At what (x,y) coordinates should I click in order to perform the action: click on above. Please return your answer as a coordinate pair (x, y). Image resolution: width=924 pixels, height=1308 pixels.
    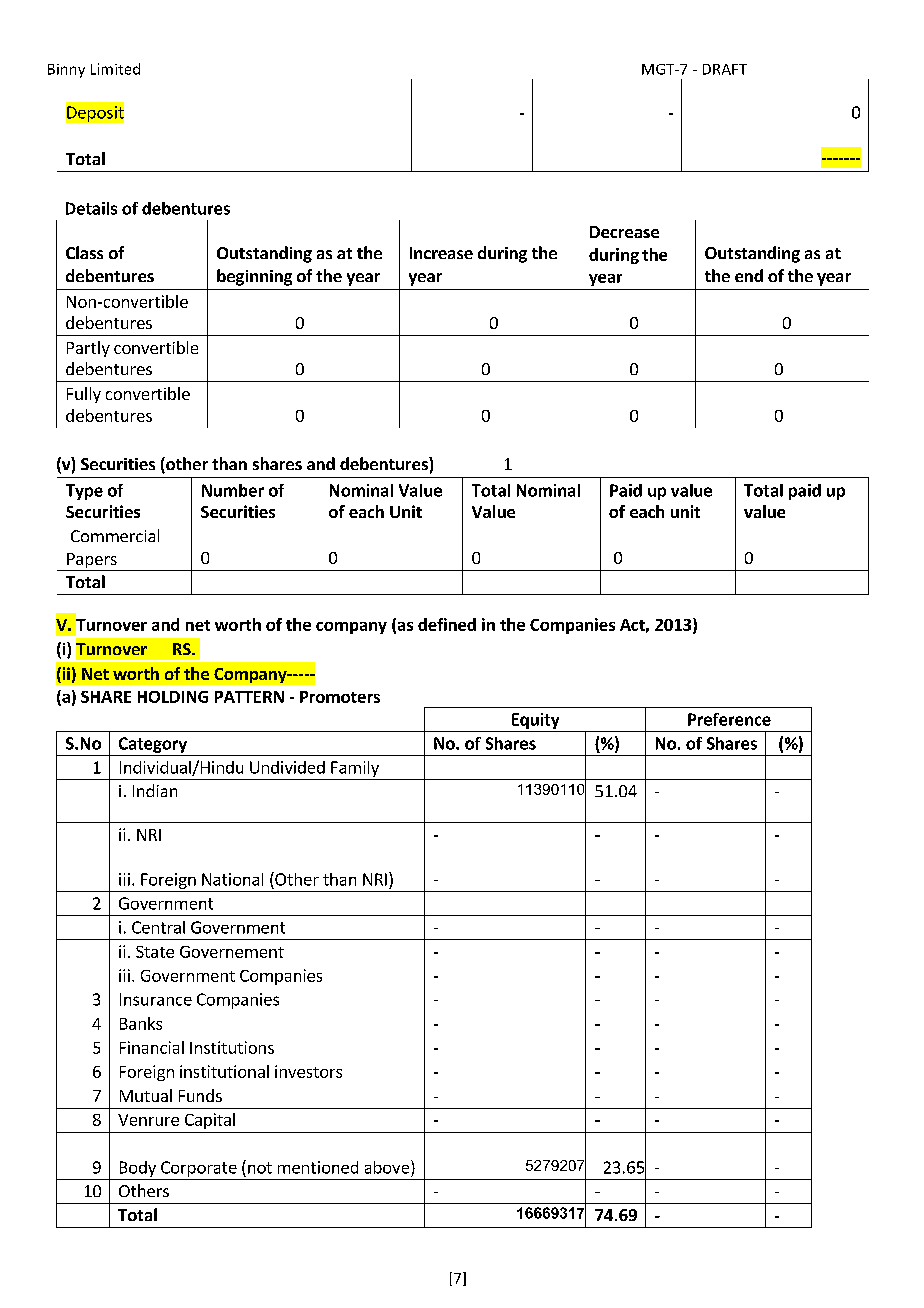
    Looking at the image, I should click on (388, 1167).
